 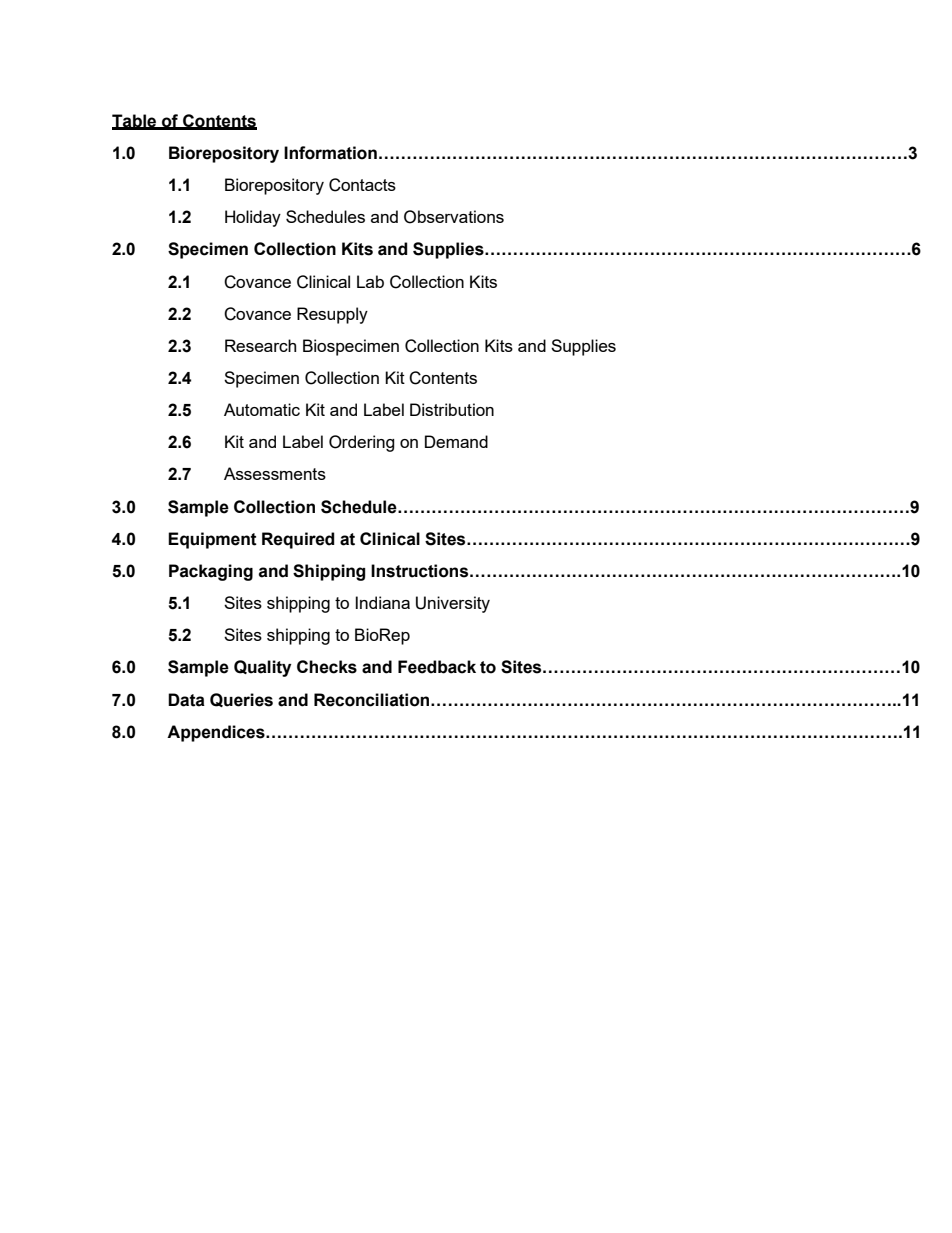 What do you see at coordinates (253, 218) in the document?
I see `Holiday` at bounding box center [253, 218].
